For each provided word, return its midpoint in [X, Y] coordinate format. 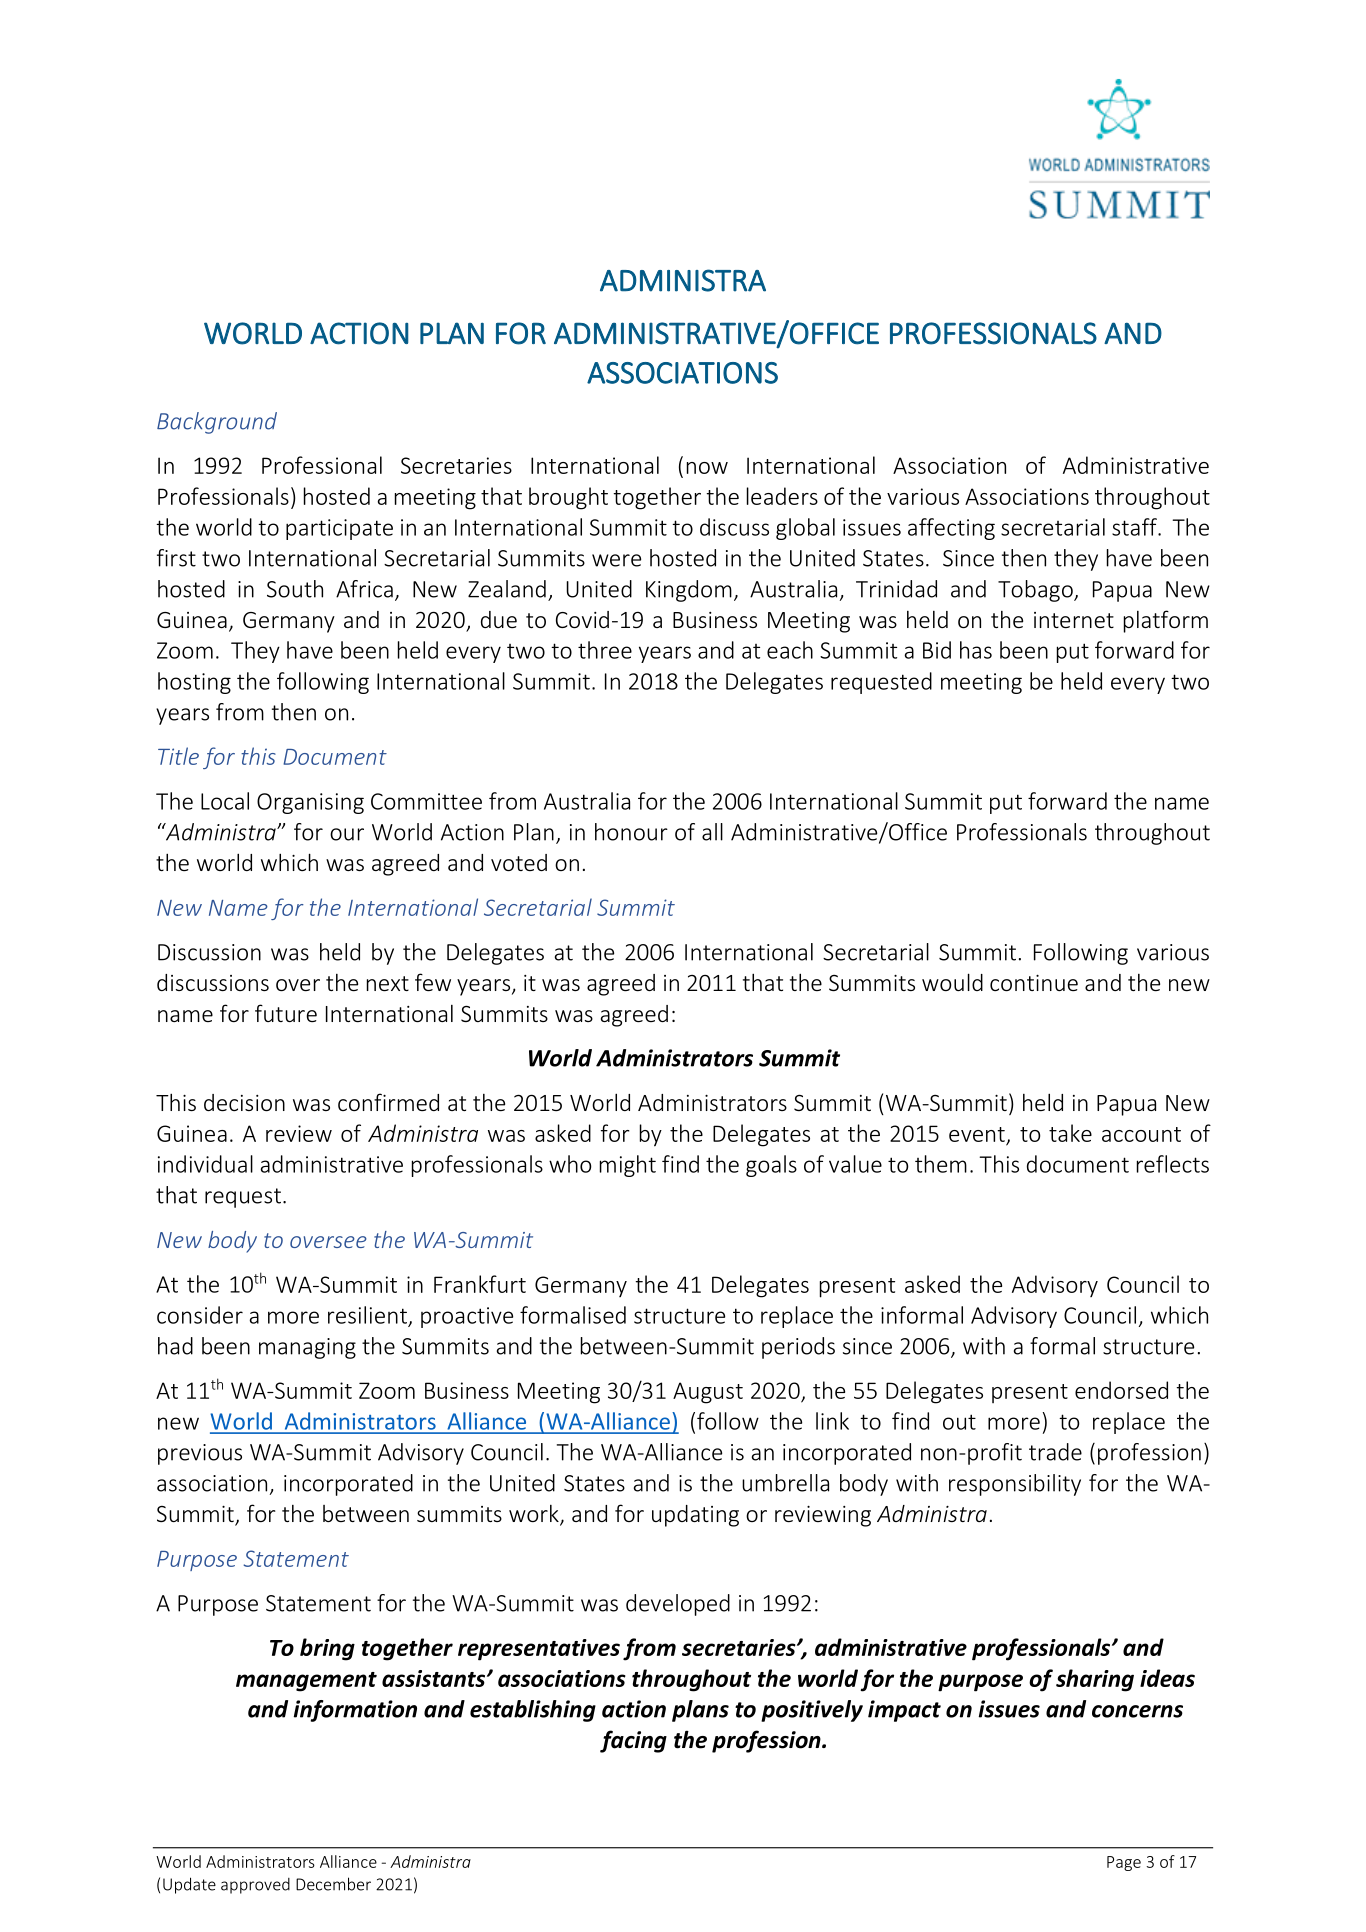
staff [1135, 527]
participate [339, 529]
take [1070, 1133]
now [707, 468]
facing [633, 1741]
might [628, 1166]
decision [244, 1102]
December [333, 1884]
